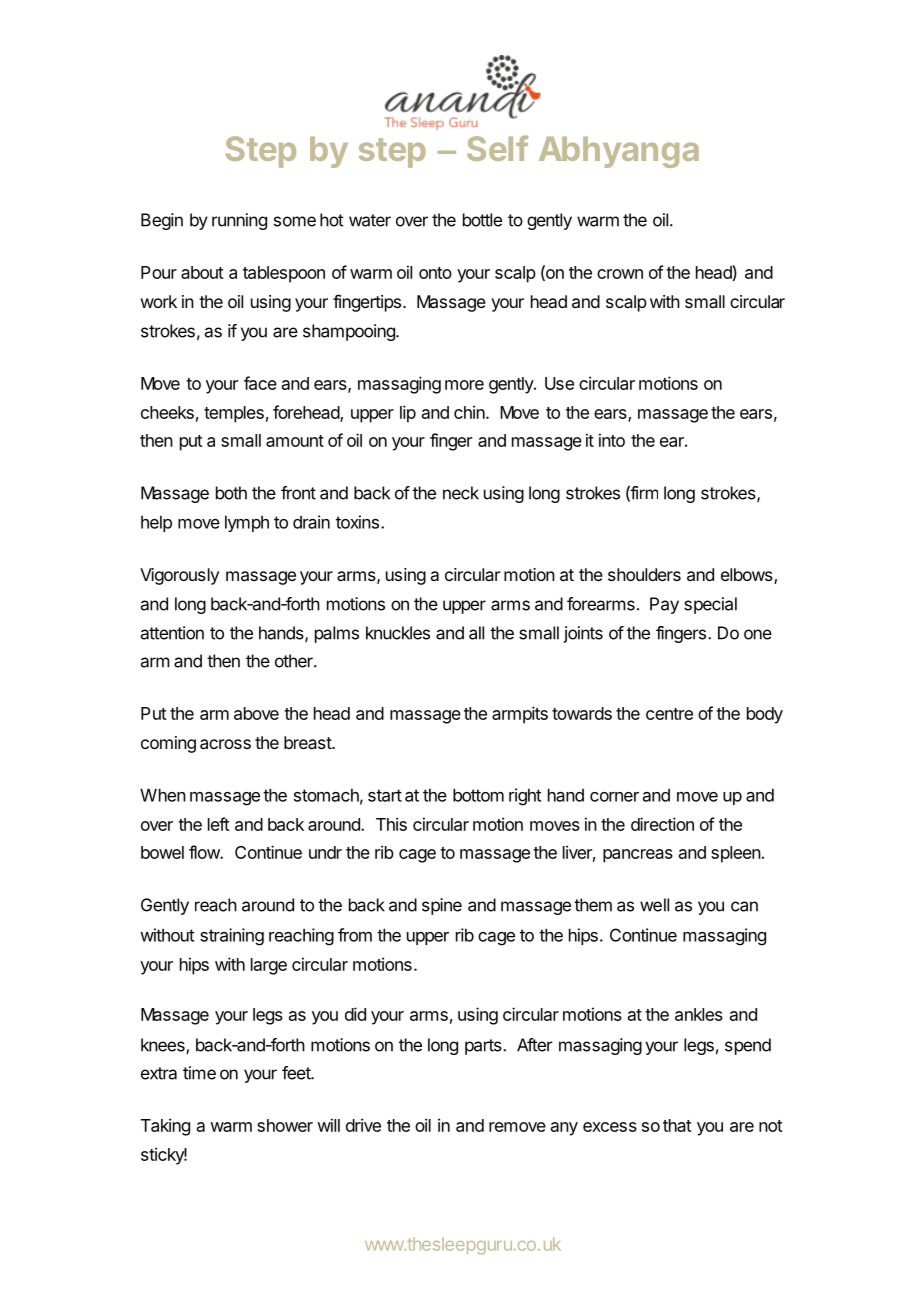 This document has height=1309, width=924. I want to click on Abhyanga, so click(619, 152).
